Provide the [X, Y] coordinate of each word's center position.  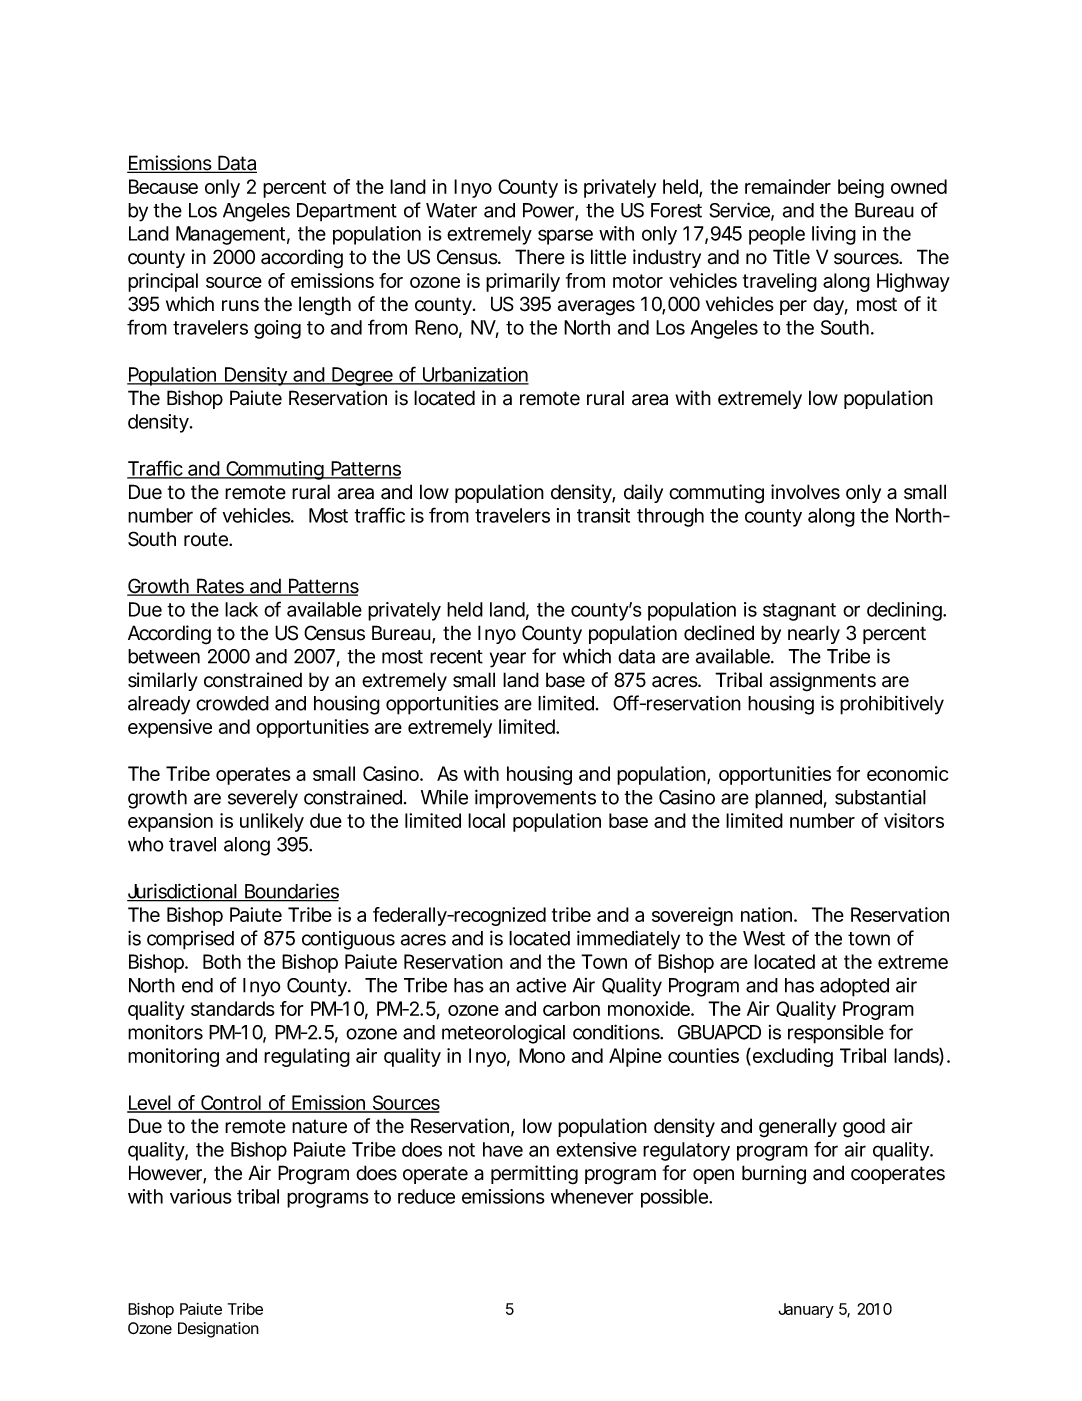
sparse [565, 237]
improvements [535, 799]
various [201, 1196]
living [834, 235]
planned [788, 799]
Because [163, 186]
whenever [592, 1196]
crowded [232, 703]
